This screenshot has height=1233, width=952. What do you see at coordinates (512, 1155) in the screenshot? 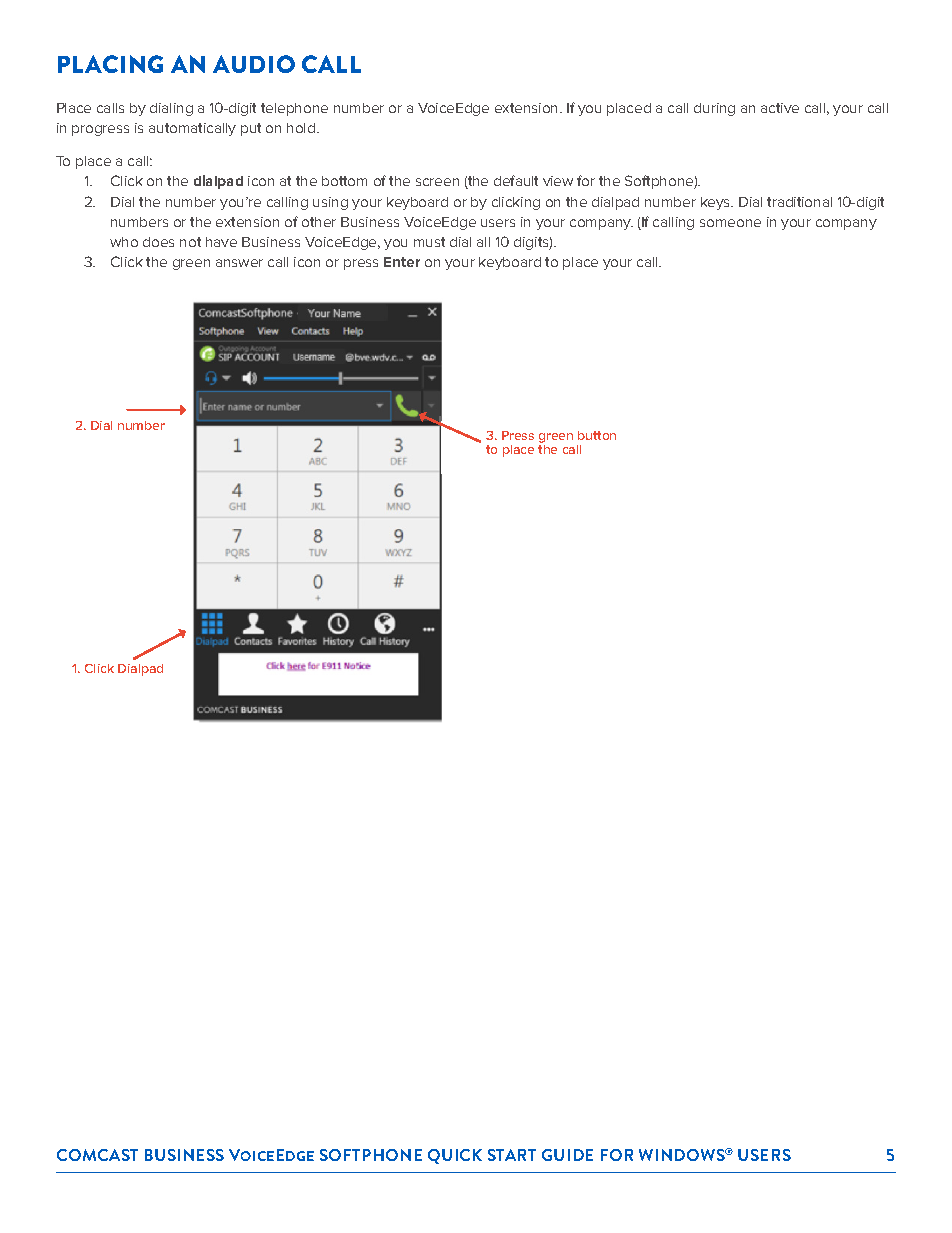
I see `START` at bounding box center [512, 1155].
